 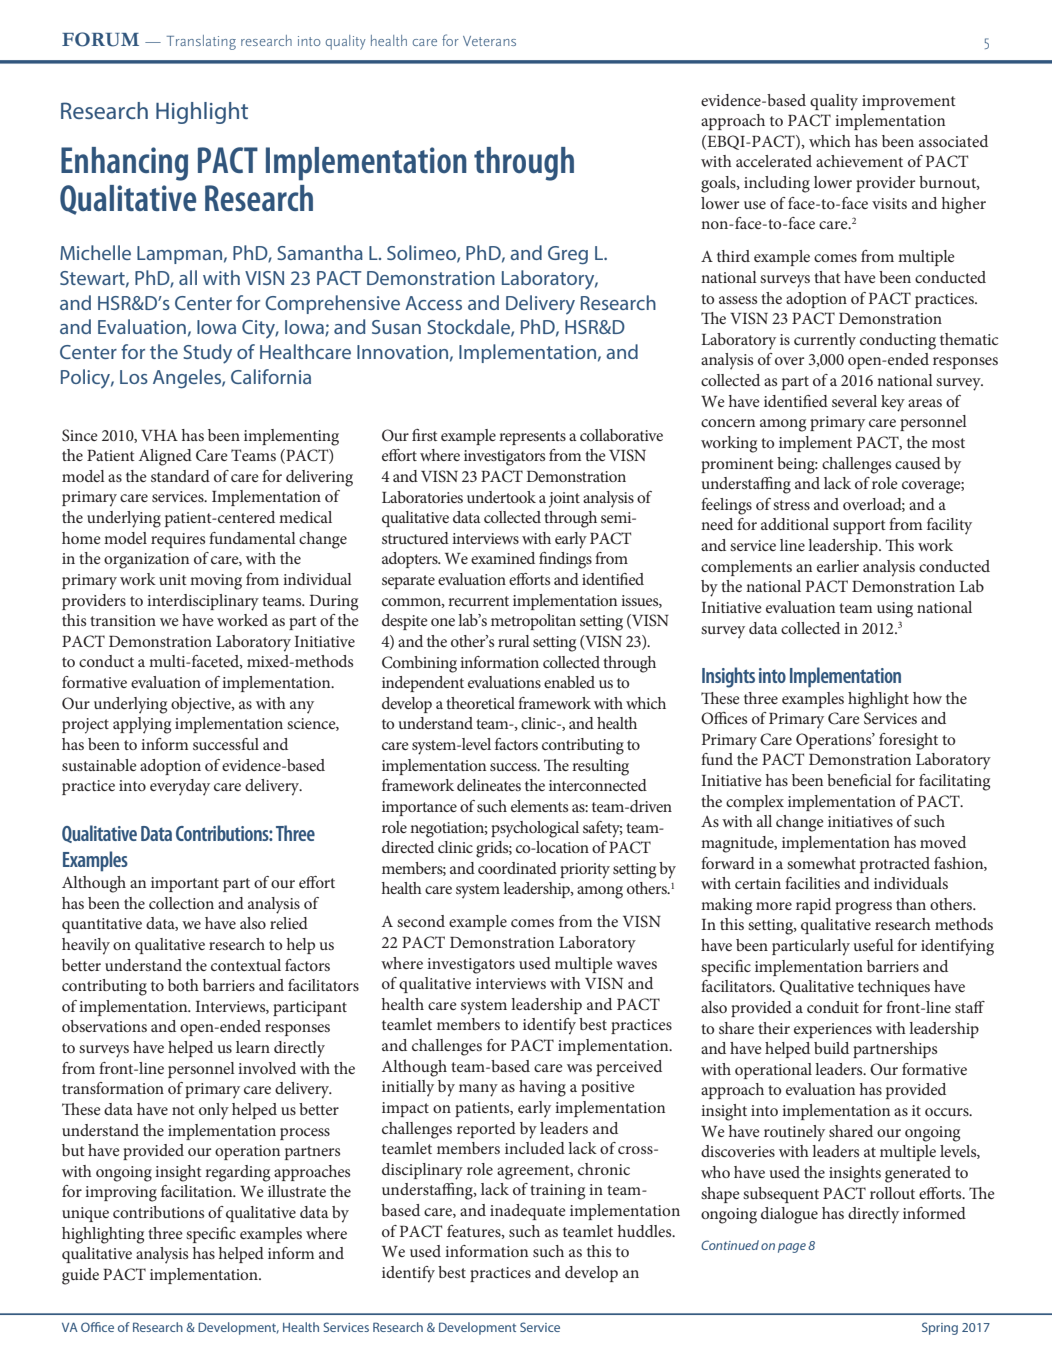 What do you see at coordinates (489, 41) in the screenshot?
I see `Veterans` at bounding box center [489, 41].
